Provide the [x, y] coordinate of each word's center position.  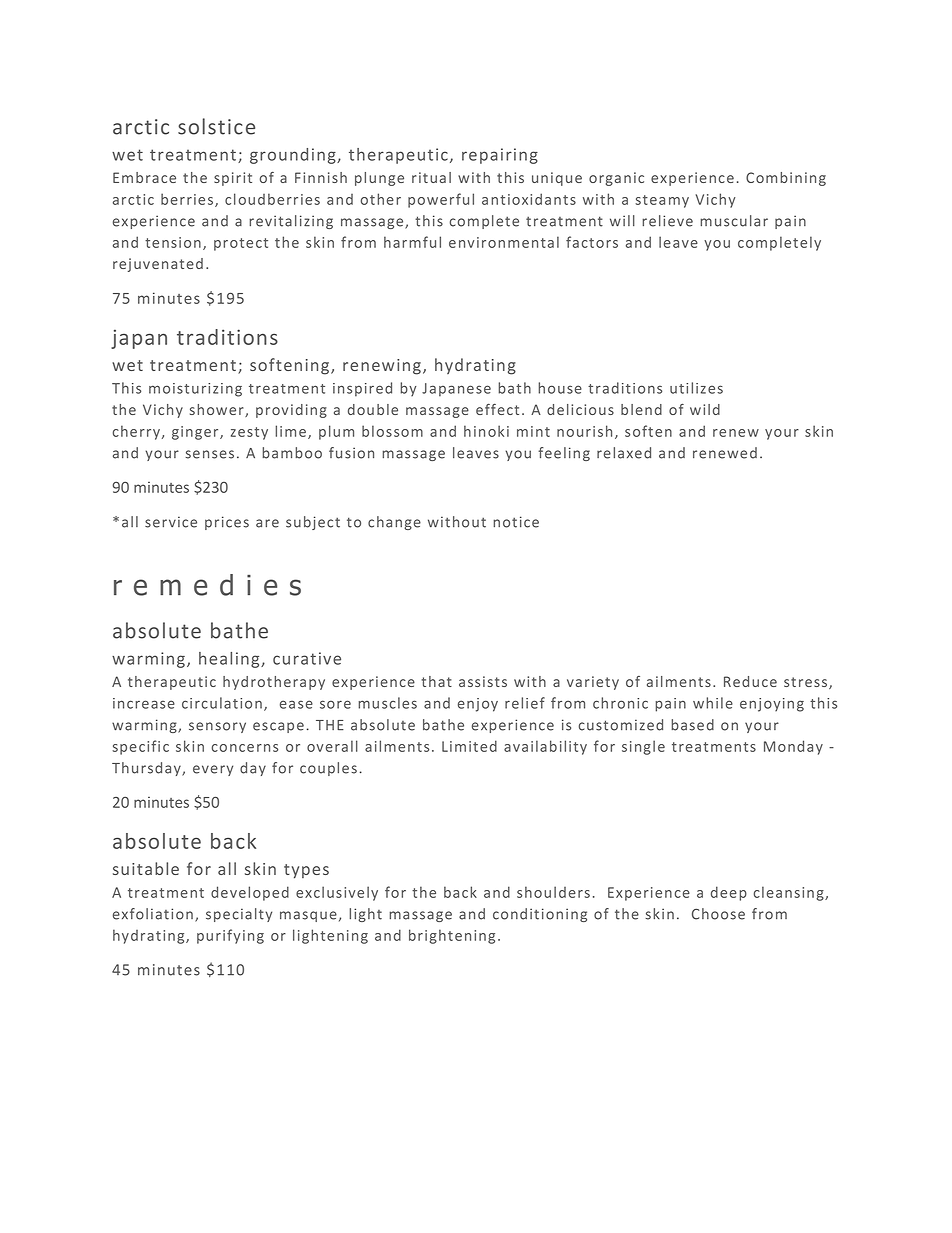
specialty [239, 915]
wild [705, 409]
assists [483, 681]
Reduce [750, 681]
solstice [216, 126]
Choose [718, 914]
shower [218, 410]
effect [497, 409]
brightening [452, 936]
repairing [500, 156]
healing [230, 660]
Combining [786, 179]
